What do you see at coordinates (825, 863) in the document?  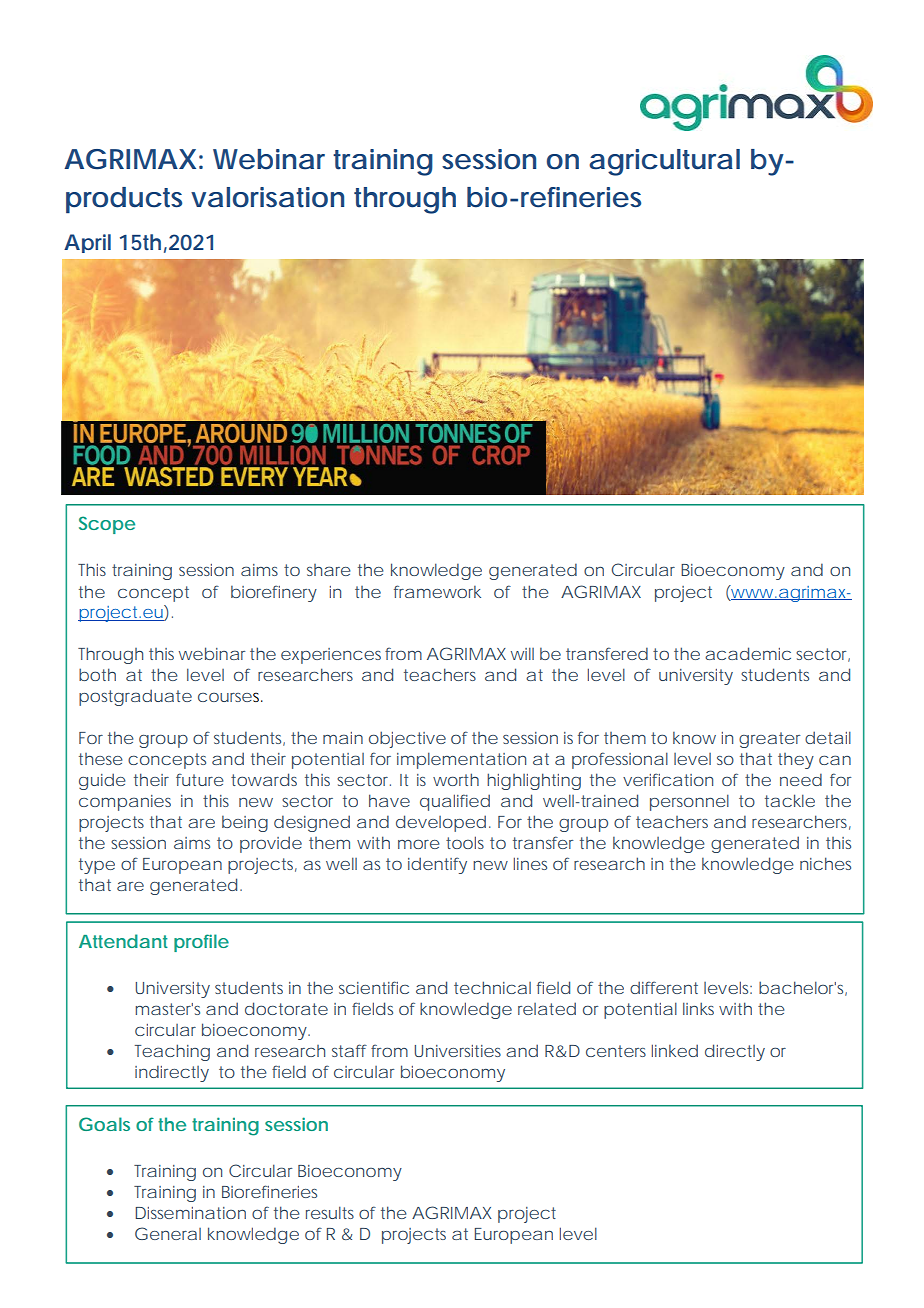 I see `niches` at bounding box center [825, 863].
